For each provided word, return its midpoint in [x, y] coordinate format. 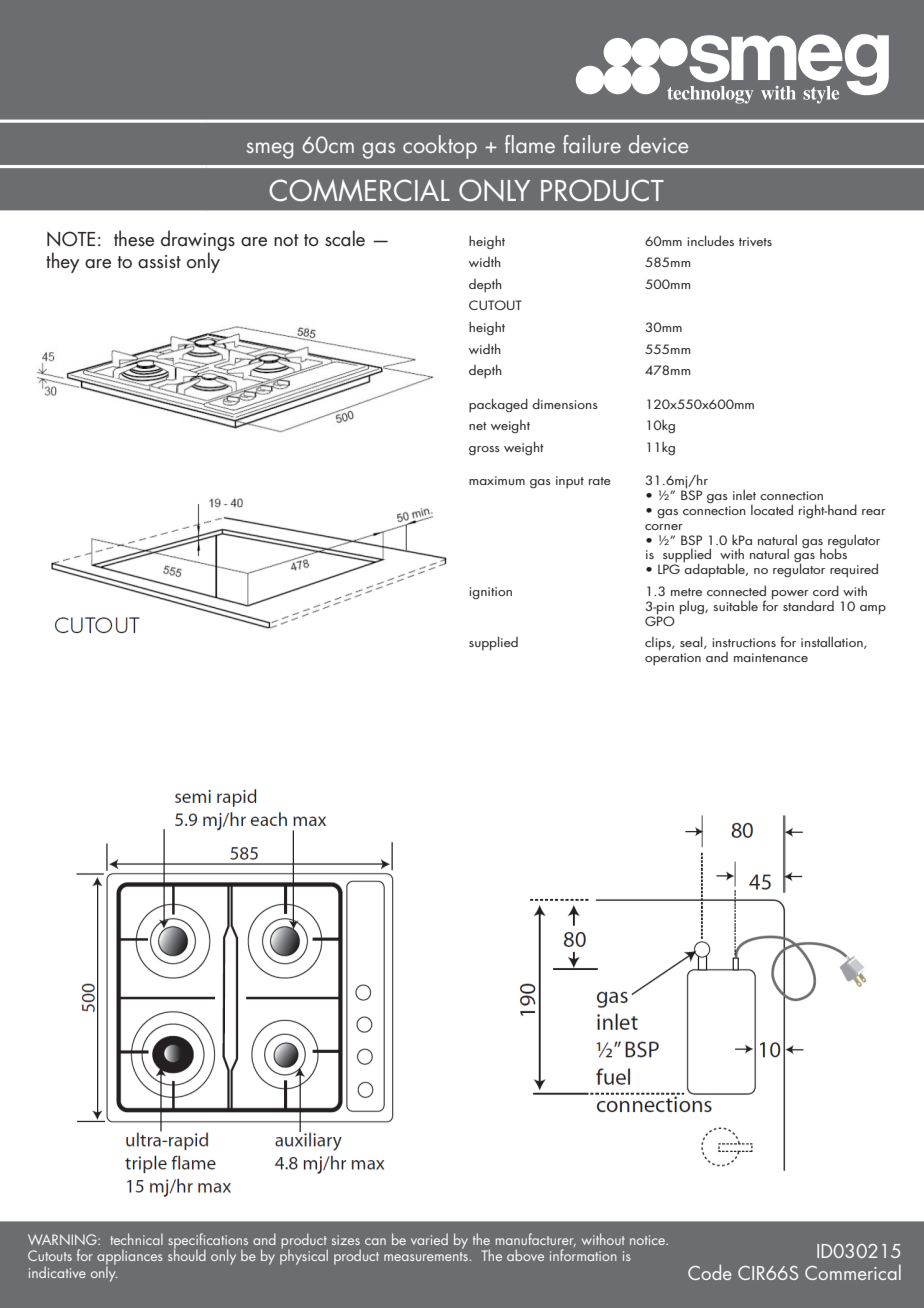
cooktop [440, 147]
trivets [755, 241]
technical [136, 1239]
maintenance [771, 657]
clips [659, 644]
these [134, 238]
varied [429, 1239]
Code [710, 1272]
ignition [490, 593]
